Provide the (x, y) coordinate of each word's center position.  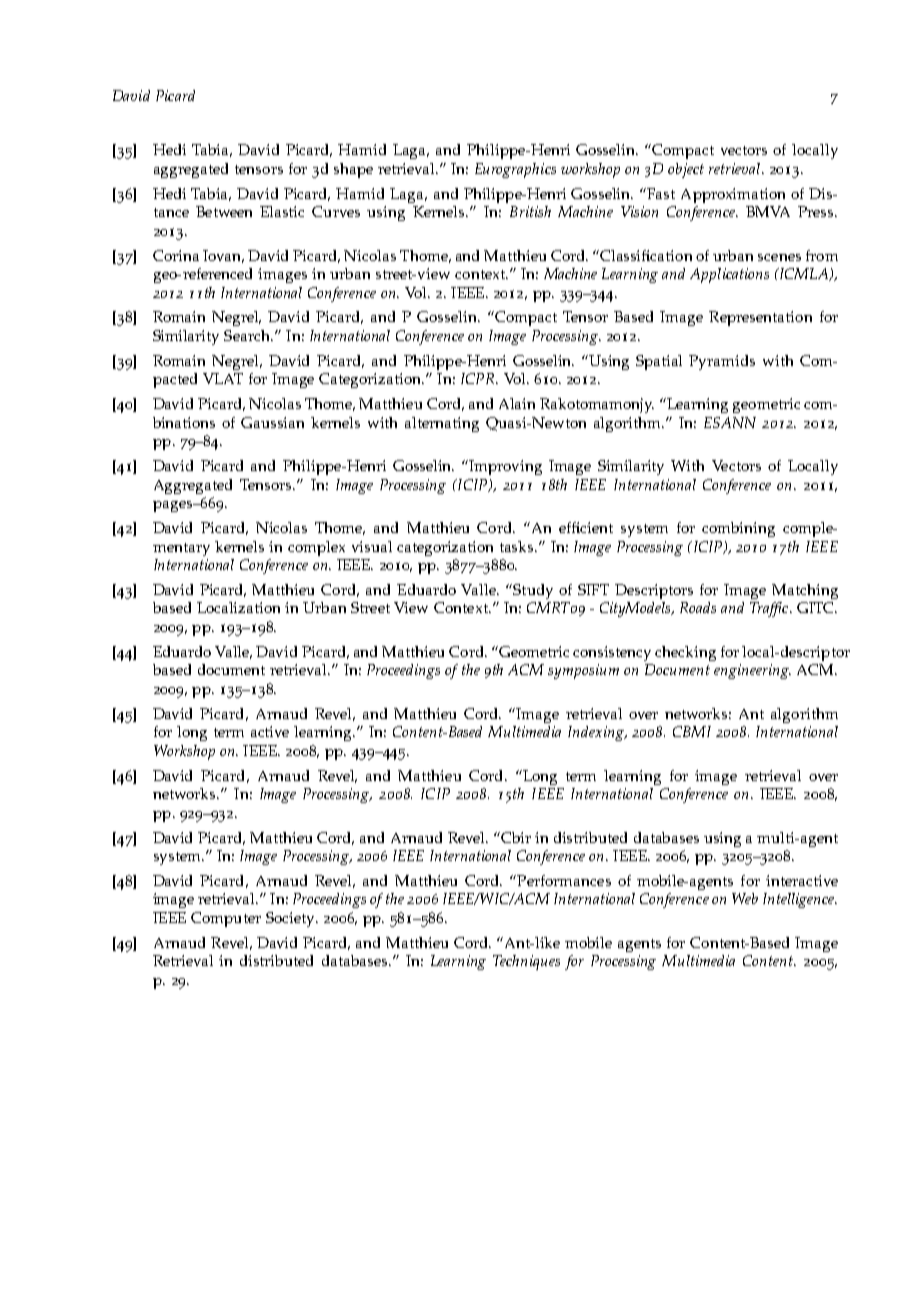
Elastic (282, 211)
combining (738, 529)
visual (372, 546)
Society (291, 919)
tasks (518, 546)
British (530, 211)
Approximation (733, 195)
